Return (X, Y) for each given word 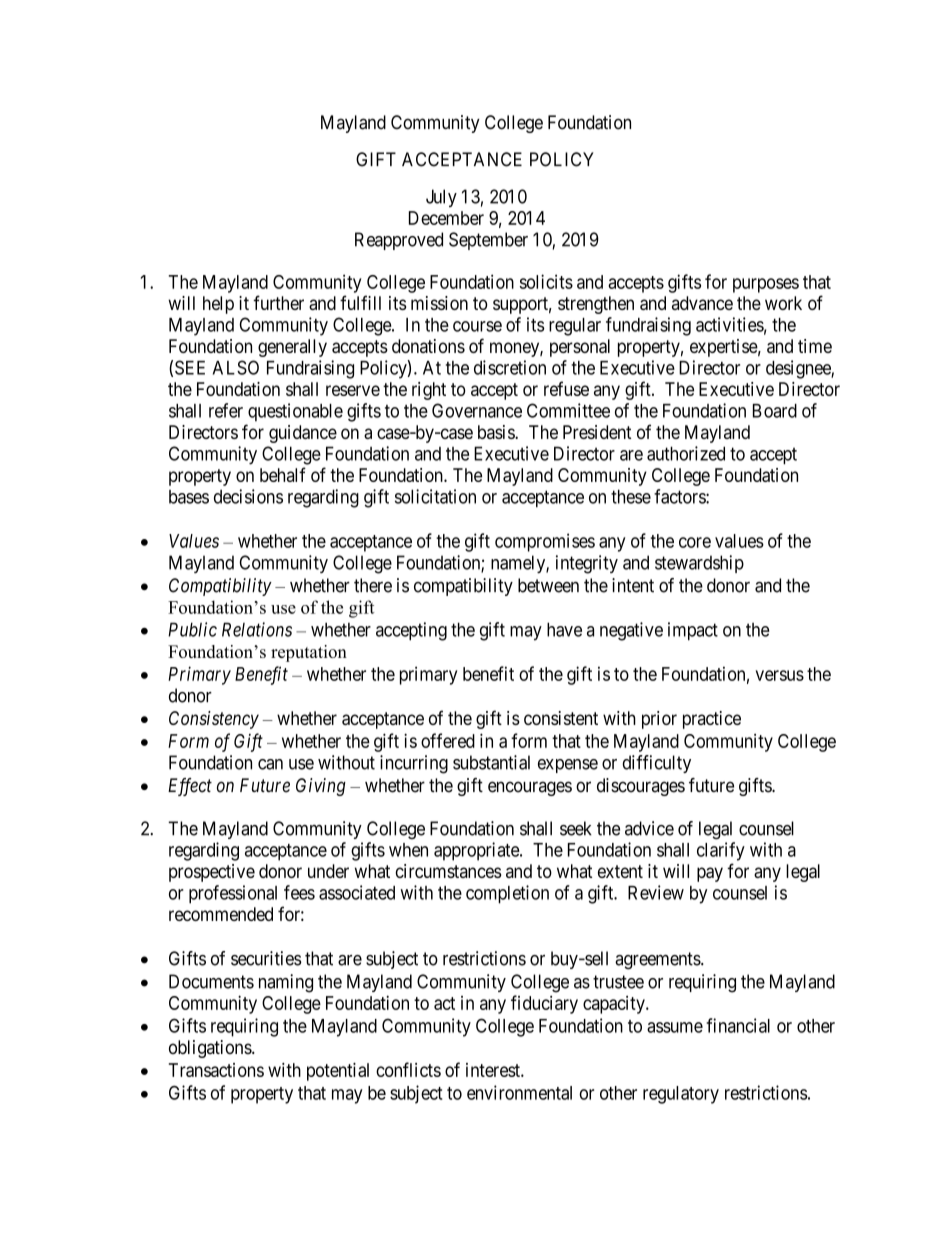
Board (775, 411)
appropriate (477, 851)
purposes (766, 285)
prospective (212, 873)
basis (497, 432)
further (278, 302)
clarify (721, 851)
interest (494, 1070)
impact (693, 631)
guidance (303, 434)
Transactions (216, 1070)
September (488, 241)
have (564, 629)
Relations (257, 629)
